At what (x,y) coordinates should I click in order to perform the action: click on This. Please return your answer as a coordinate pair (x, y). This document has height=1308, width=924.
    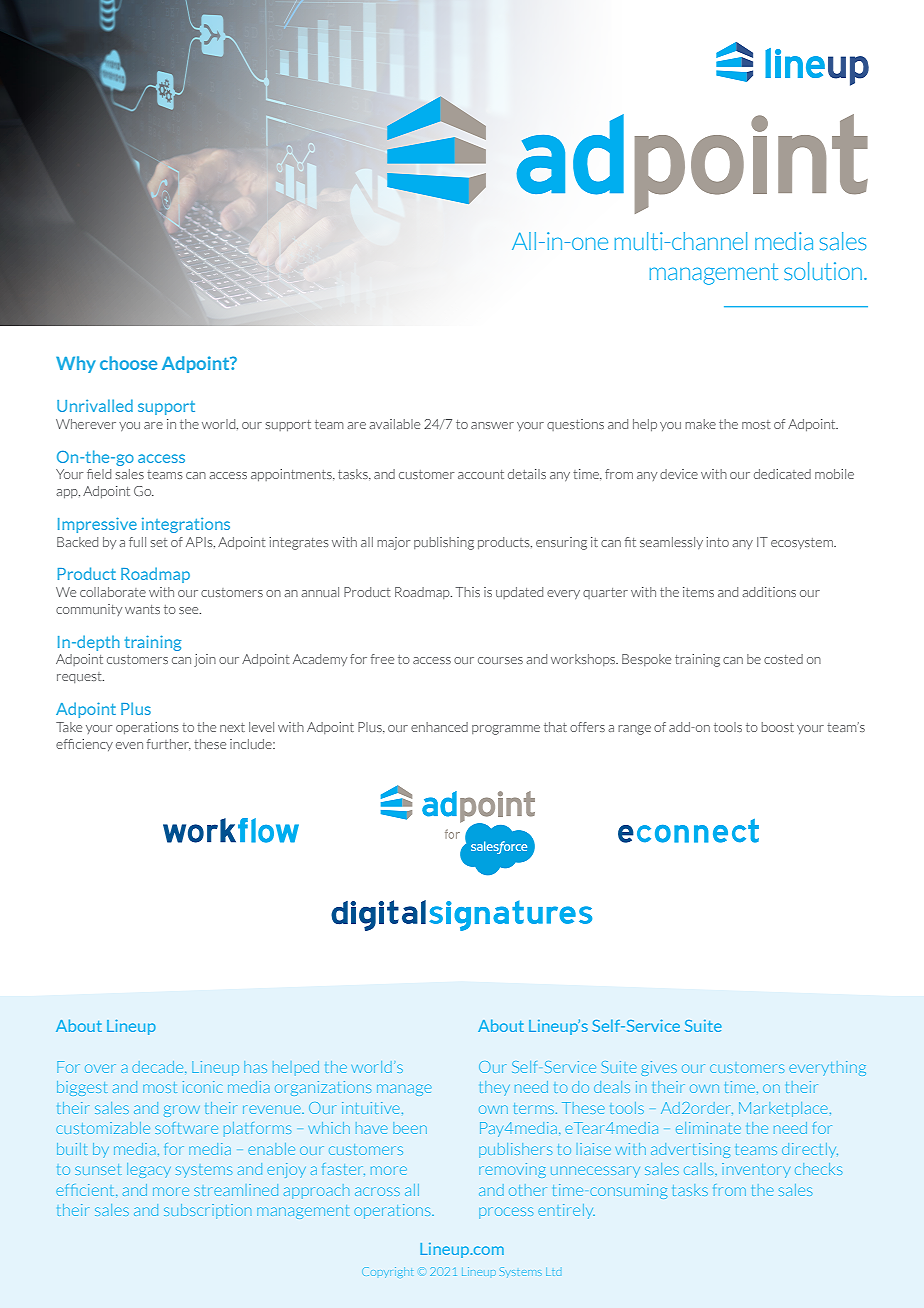
    Looking at the image, I should click on (468, 592).
